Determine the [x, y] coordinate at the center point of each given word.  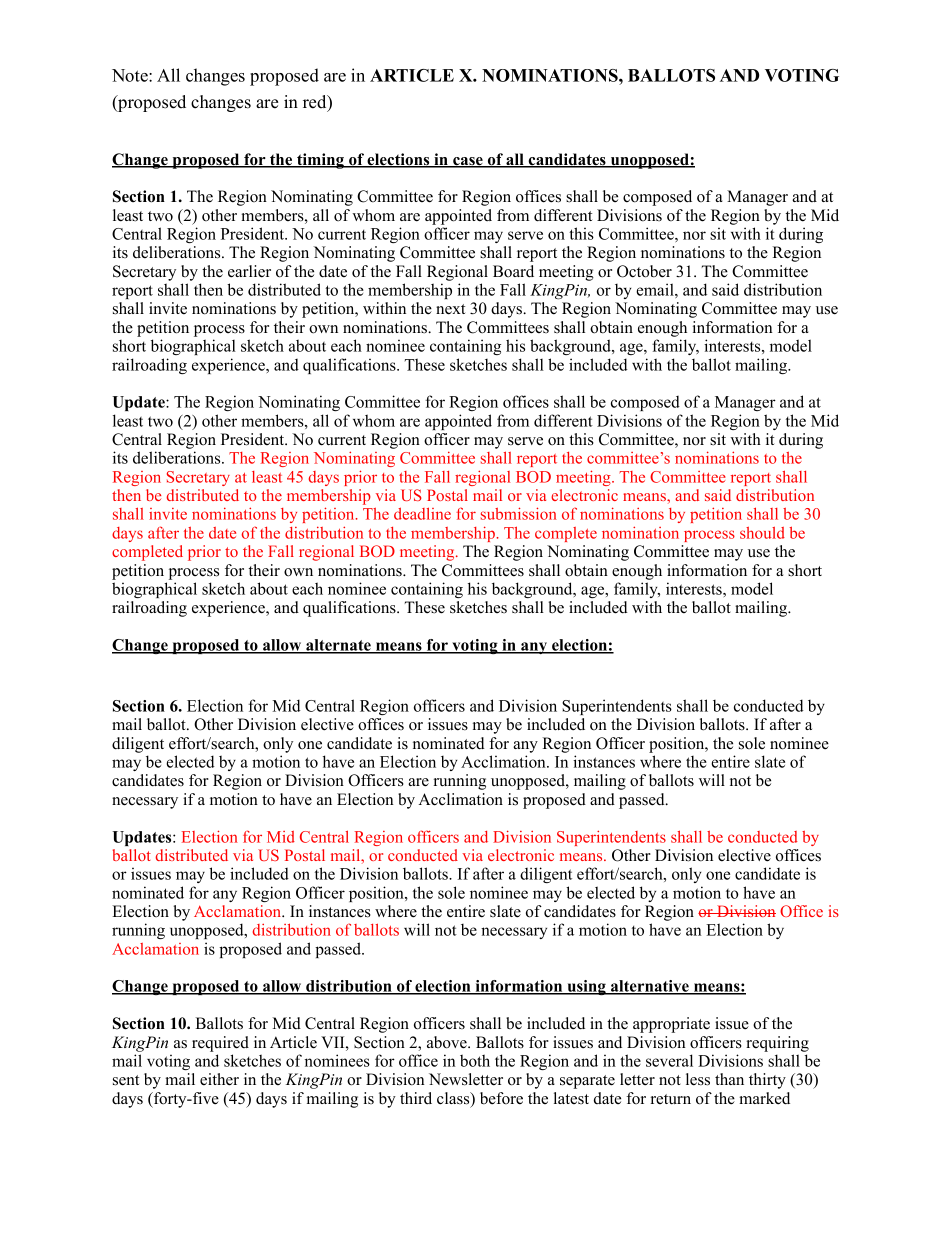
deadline [422, 513]
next [450, 309]
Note [131, 75]
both [475, 1060]
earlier [249, 271]
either [219, 1079]
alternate [338, 646]
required [220, 1044]
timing [320, 161]
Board [513, 271]
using [586, 987]
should [762, 533]
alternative [650, 987]
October [644, 271]
